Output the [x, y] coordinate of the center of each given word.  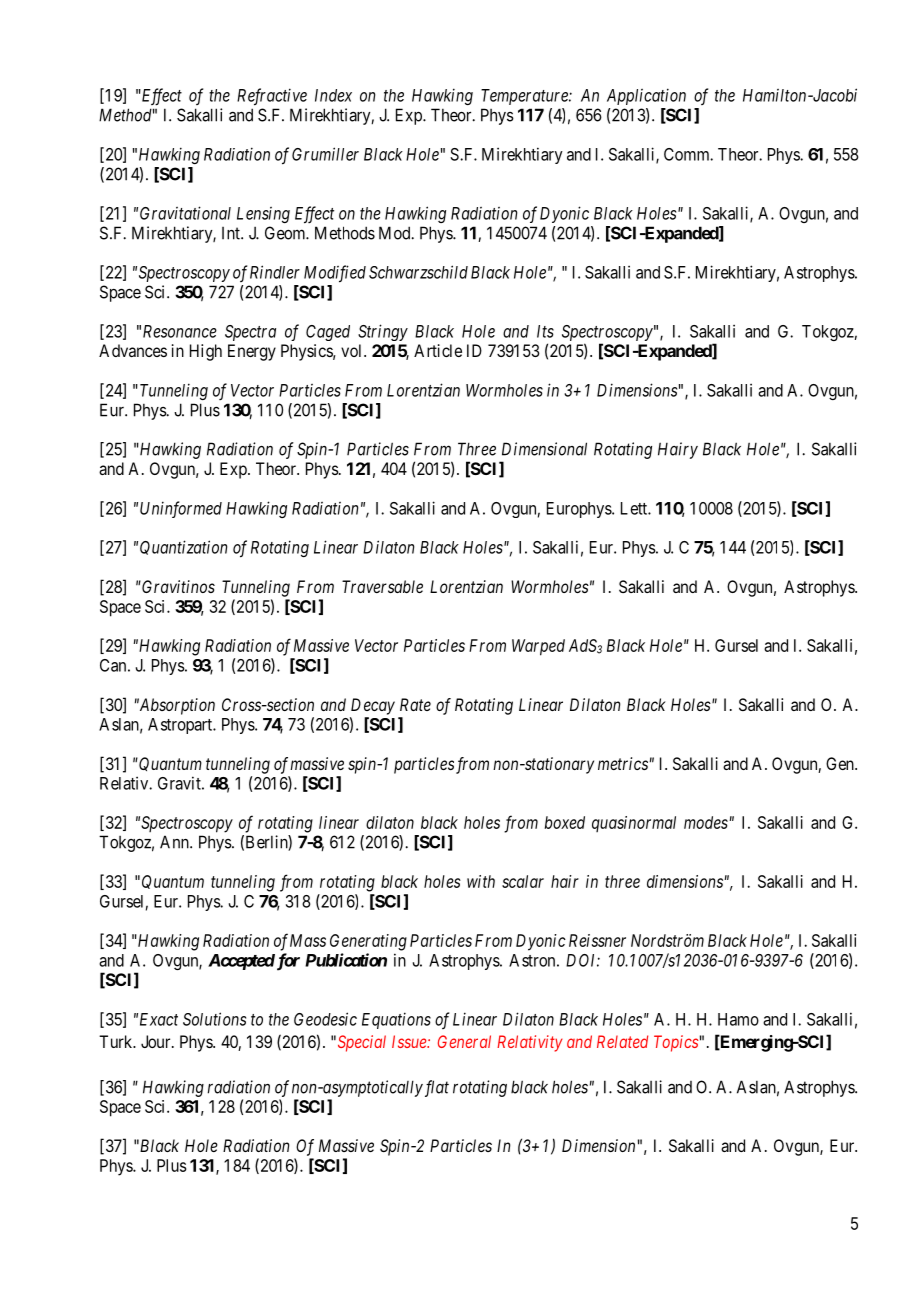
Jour [157, 1041]
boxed [565, 822]
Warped [538, 647]
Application [646, 96]
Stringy [383, 332]
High [206, 352]
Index [333, 95]
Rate [415, 704]
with [481, 881]
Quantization [183, 547]
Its [545, 331]
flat [435, 1088]
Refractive [272, 97]
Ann [175, 842]
